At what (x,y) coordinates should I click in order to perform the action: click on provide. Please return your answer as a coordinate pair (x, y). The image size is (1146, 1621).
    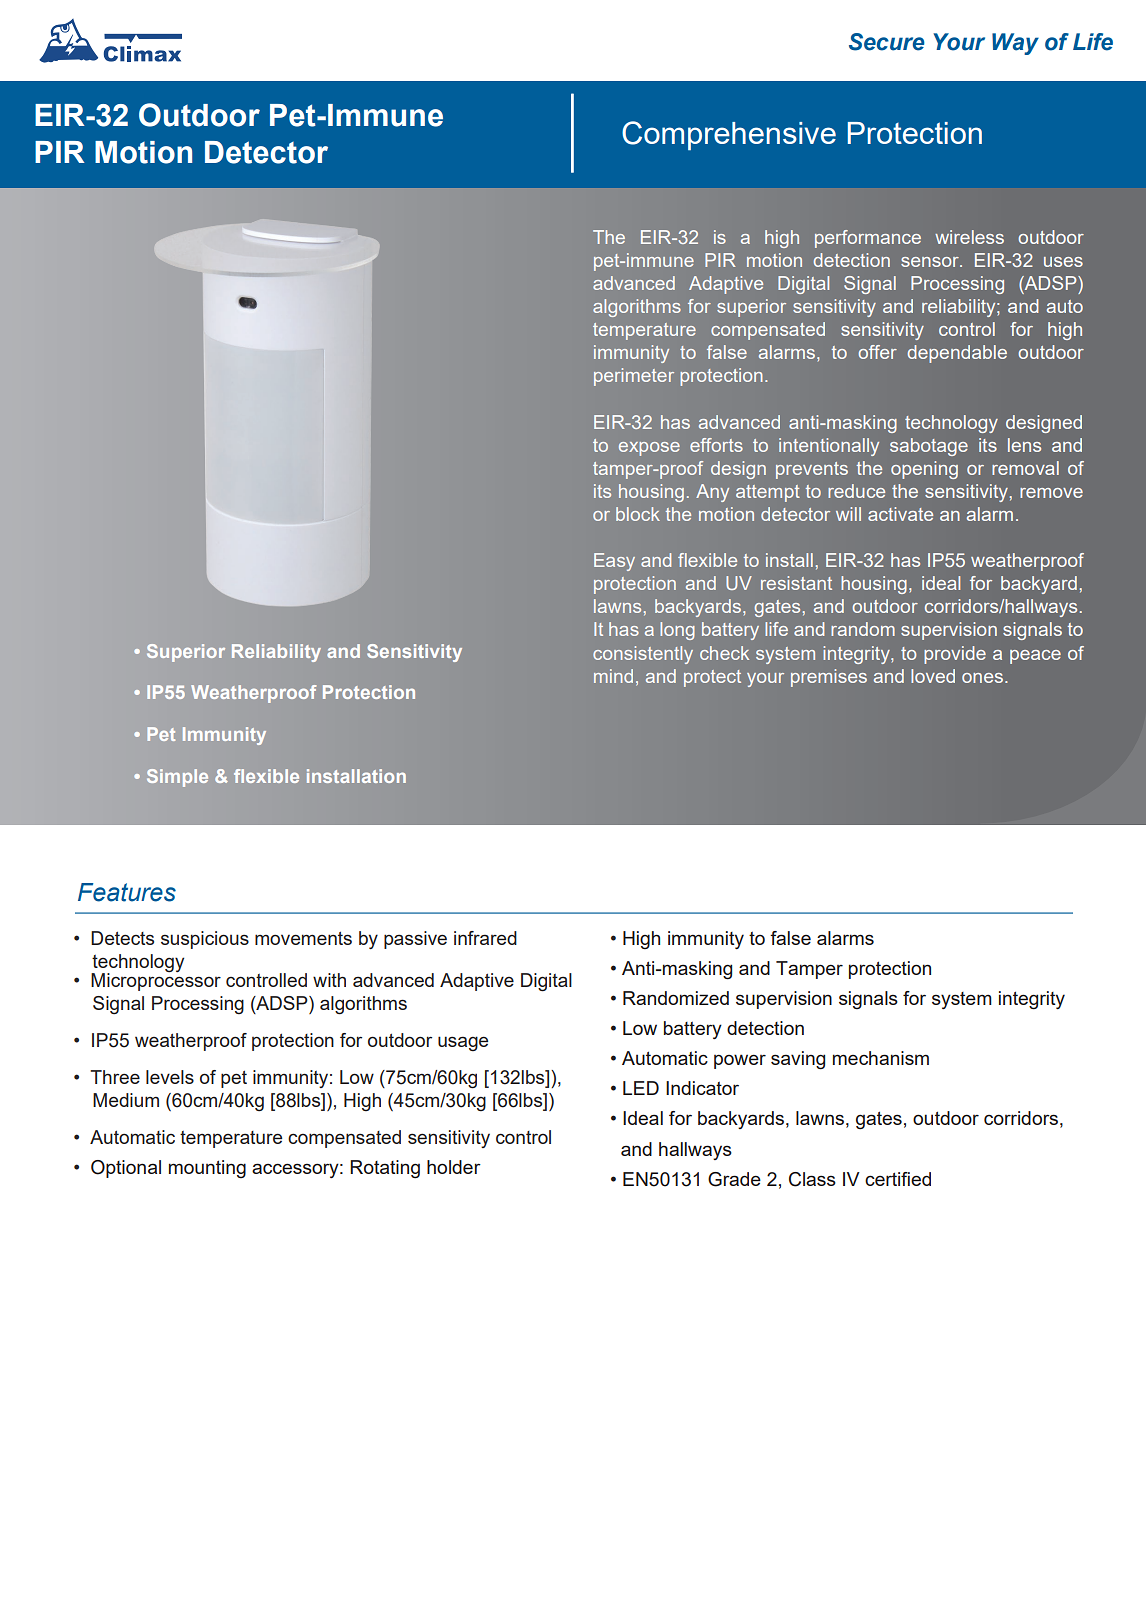
    Looking at the image, I should click on (955, 655).
